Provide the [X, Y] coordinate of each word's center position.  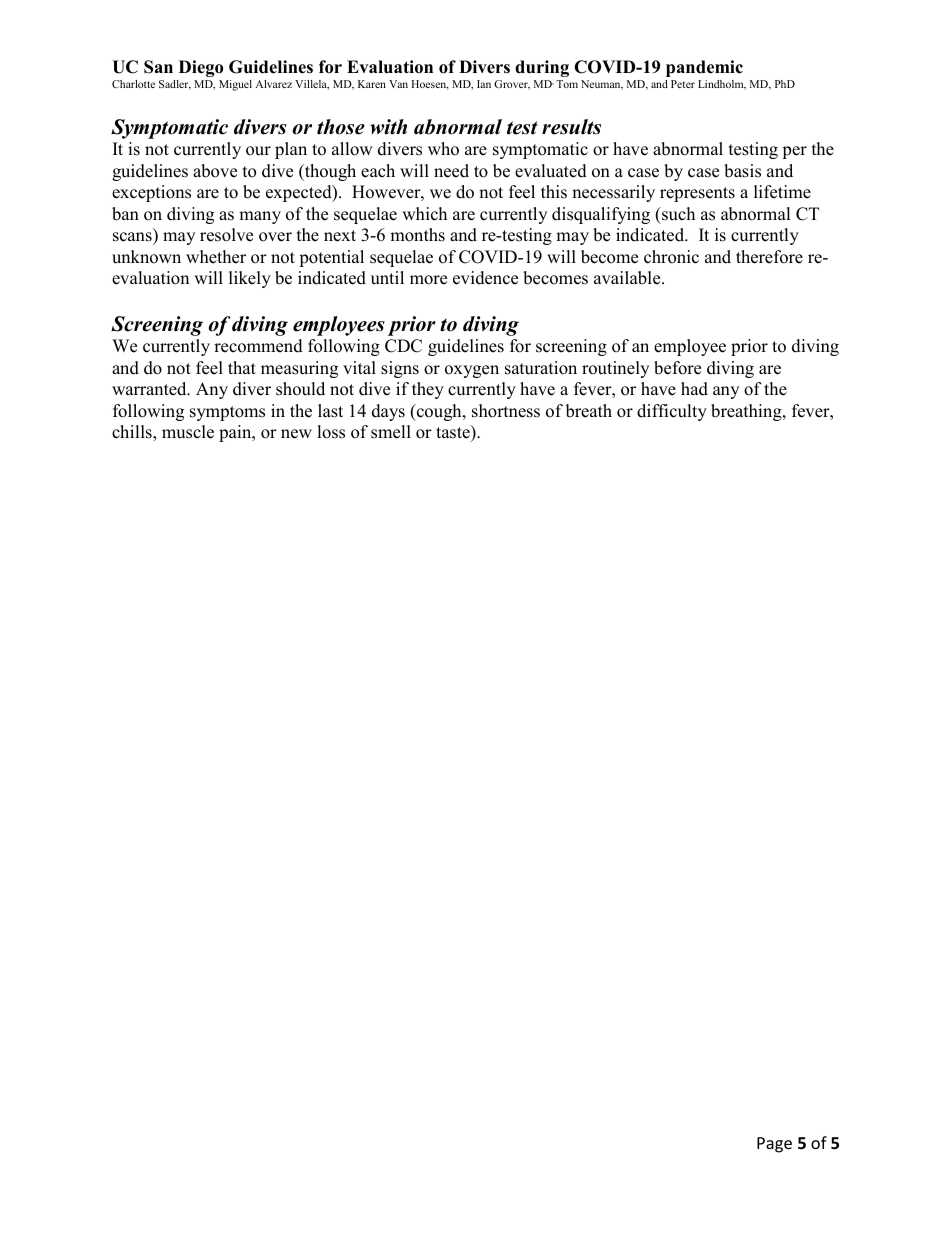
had [694, 389]
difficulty [672, 412]
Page [774, 1145]
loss [331, 432]
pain [236, 433]
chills [133, 433]
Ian [484, 84]
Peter [683, 84]
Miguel [235, 85]
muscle [188, 432]
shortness [506, 411]
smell [391, 432]
